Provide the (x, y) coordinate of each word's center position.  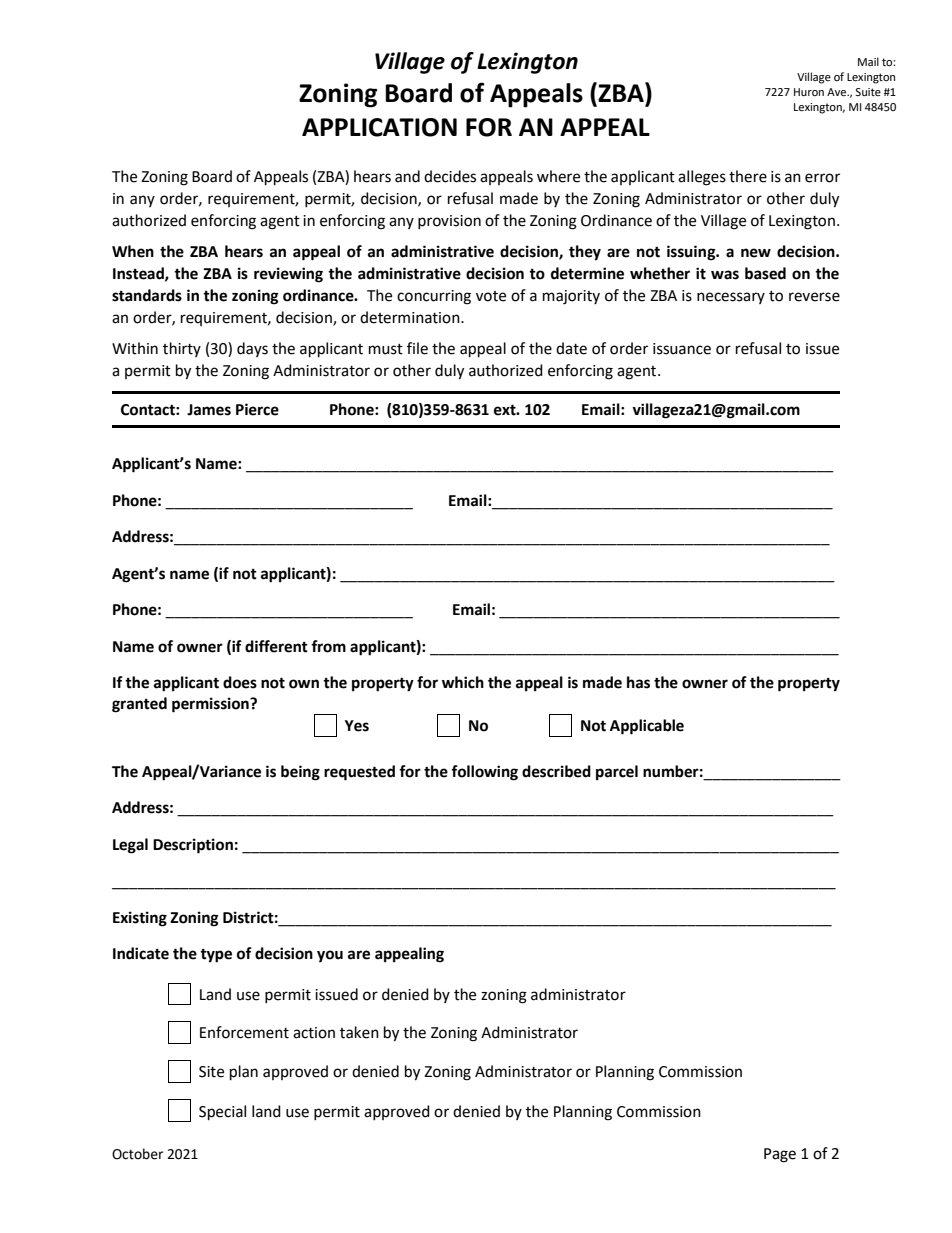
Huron (809, 92)
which (463, 682)
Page (780, 1155)
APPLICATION (379, 127)
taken (359, 1032)
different (276, 646)
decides (450, 176)
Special (222, 1113)
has (638, 682)
